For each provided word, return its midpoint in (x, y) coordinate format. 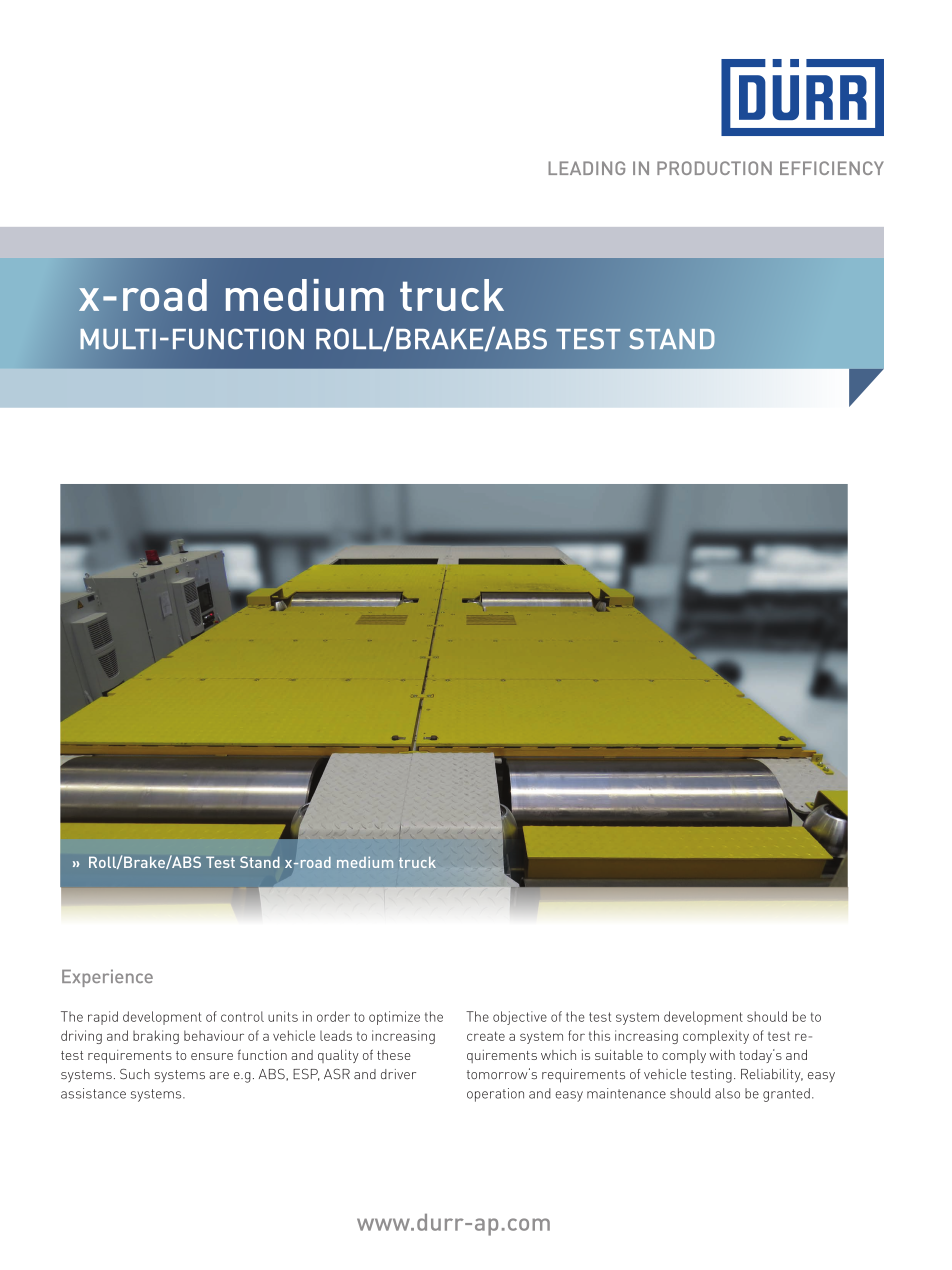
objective (520, 1018)
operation (495, 1095)
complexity (716, 1037)
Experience (107, 978)
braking (156, 1037)
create (486, 1036)
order (333, 1016)
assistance (93, 1093)
